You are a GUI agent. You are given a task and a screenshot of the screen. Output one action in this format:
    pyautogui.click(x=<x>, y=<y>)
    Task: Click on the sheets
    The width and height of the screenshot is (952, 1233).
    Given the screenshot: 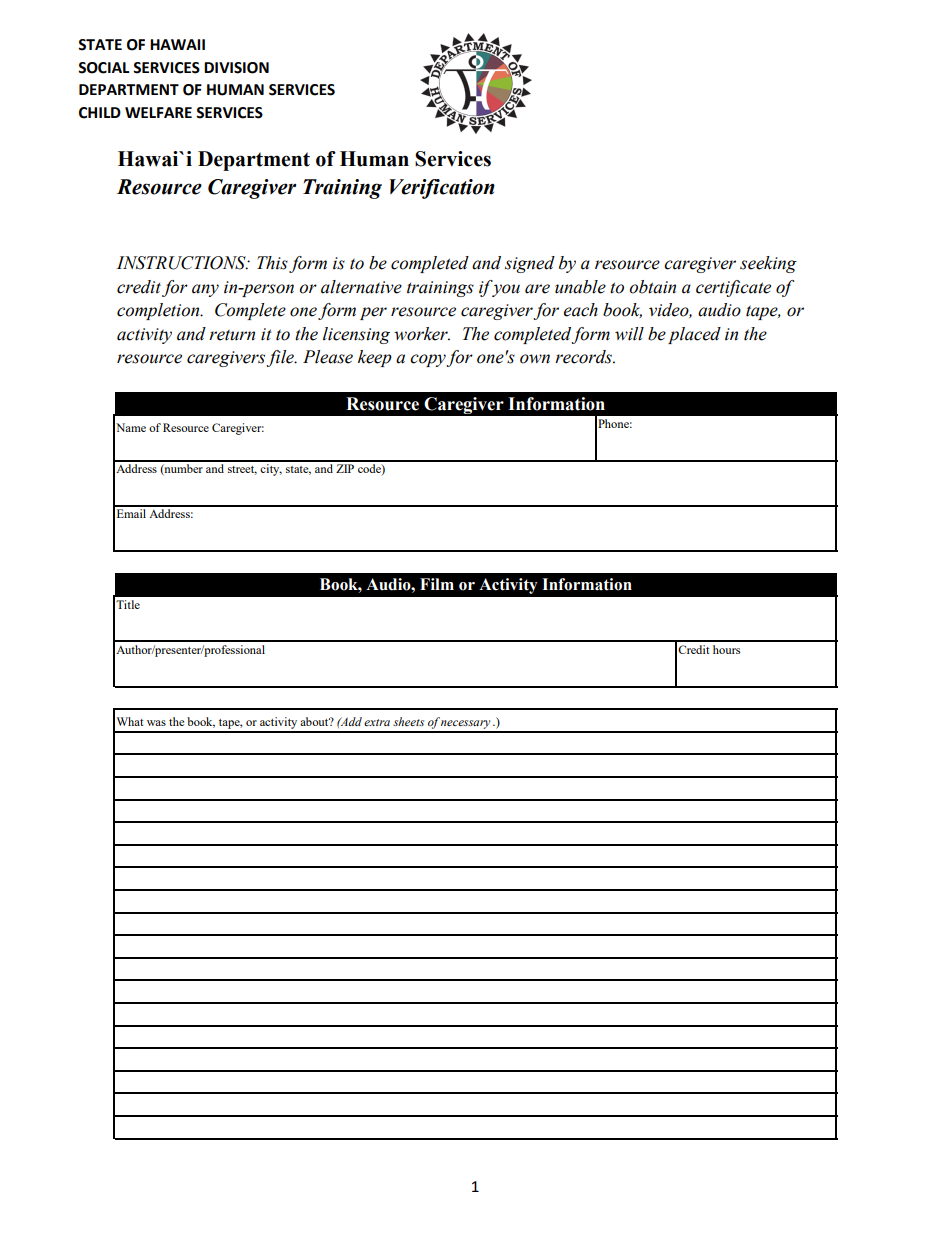 What is the action you would take?
    pyautogui.click(x=408, y=721)
